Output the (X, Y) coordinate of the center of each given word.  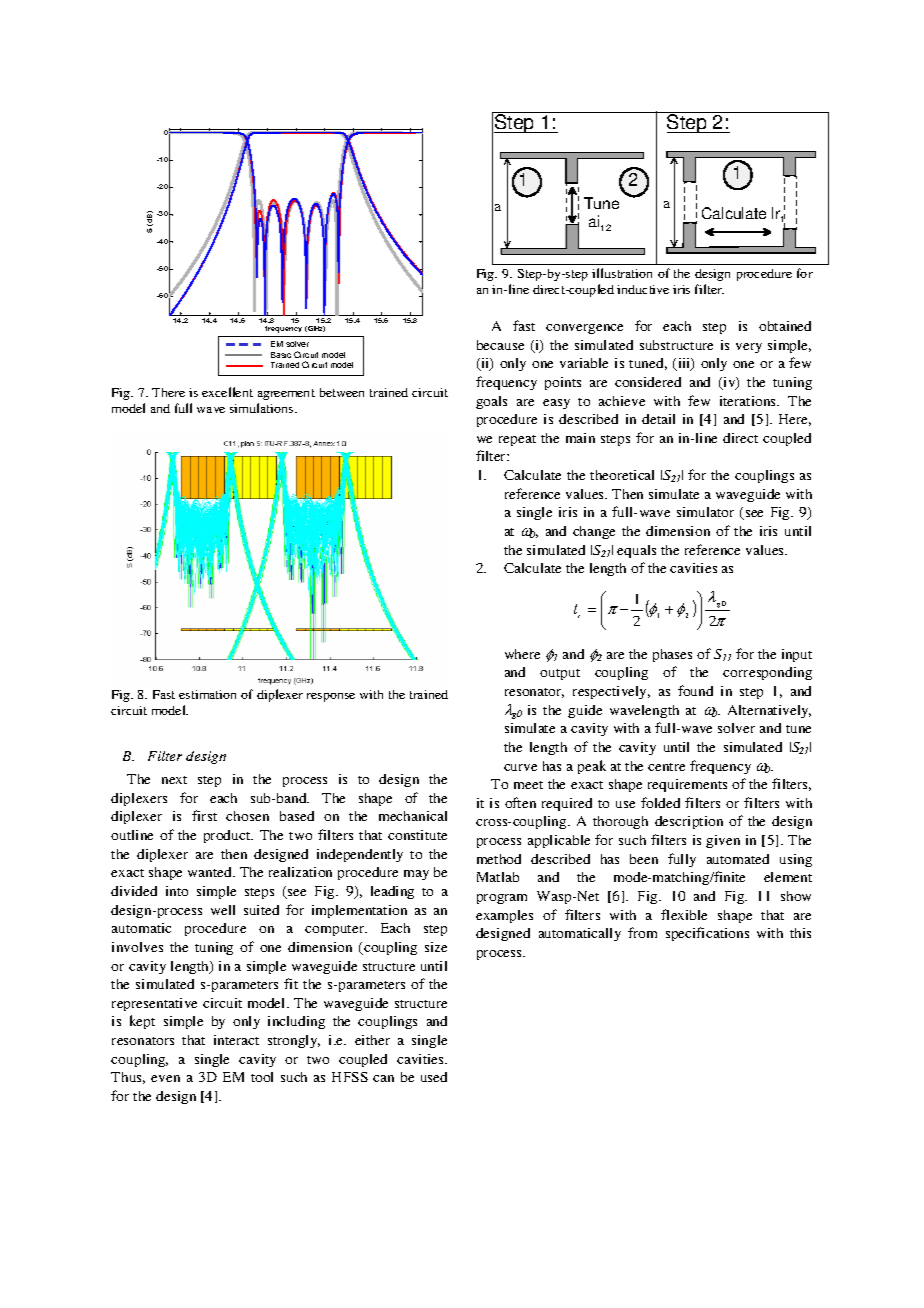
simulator (705, 512)
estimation (207, 694)
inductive (643, 289)
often (520, 802)
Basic (281, 355)
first (204, 815)
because (500, 345)
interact (236, 1040)
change (594, 532)
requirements (687, 785)
